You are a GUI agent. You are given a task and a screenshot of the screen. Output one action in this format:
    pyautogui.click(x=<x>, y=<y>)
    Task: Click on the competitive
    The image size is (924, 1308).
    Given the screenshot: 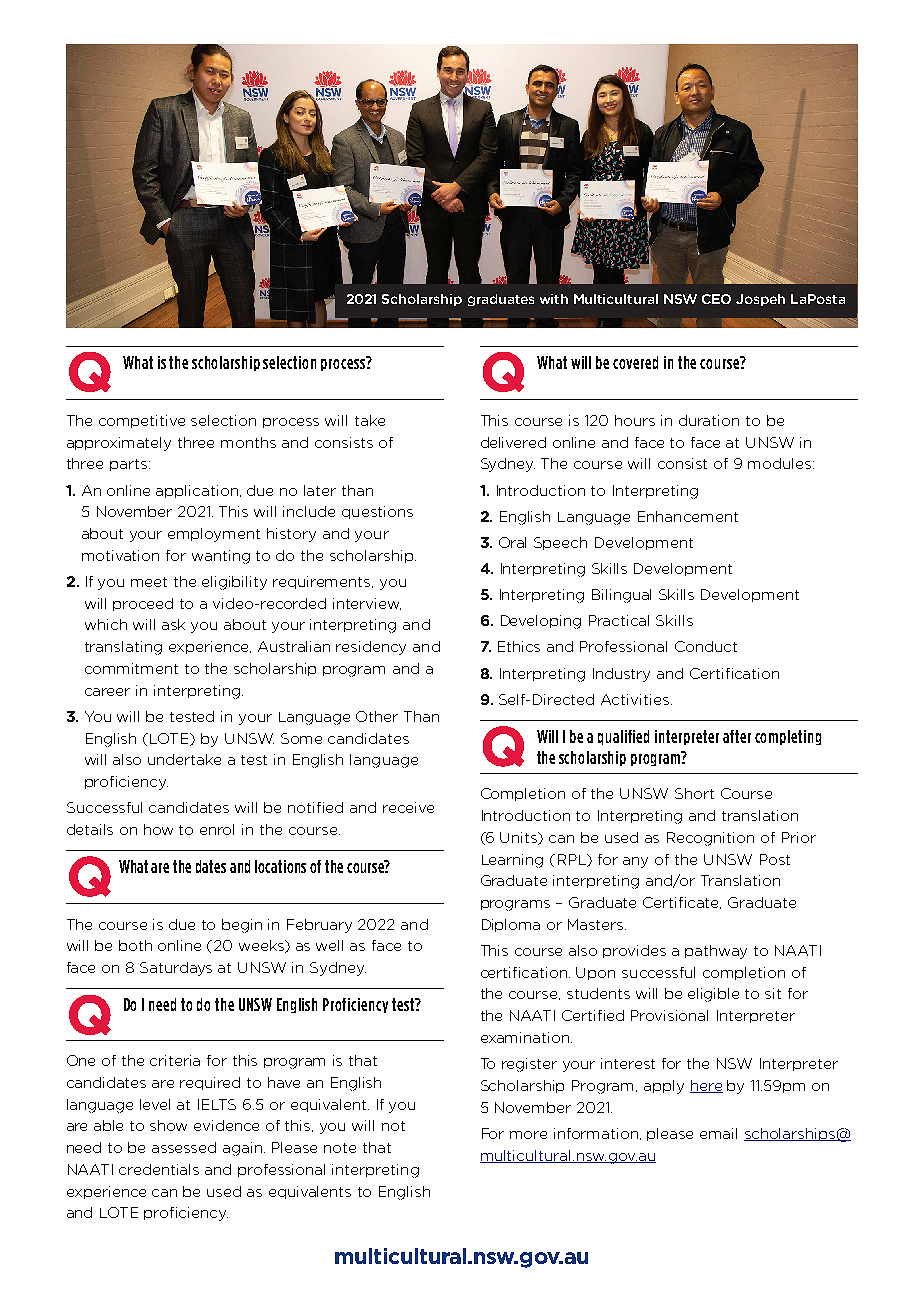 What is the action you would take?
    pyautogui.click(x=142, y=421)
